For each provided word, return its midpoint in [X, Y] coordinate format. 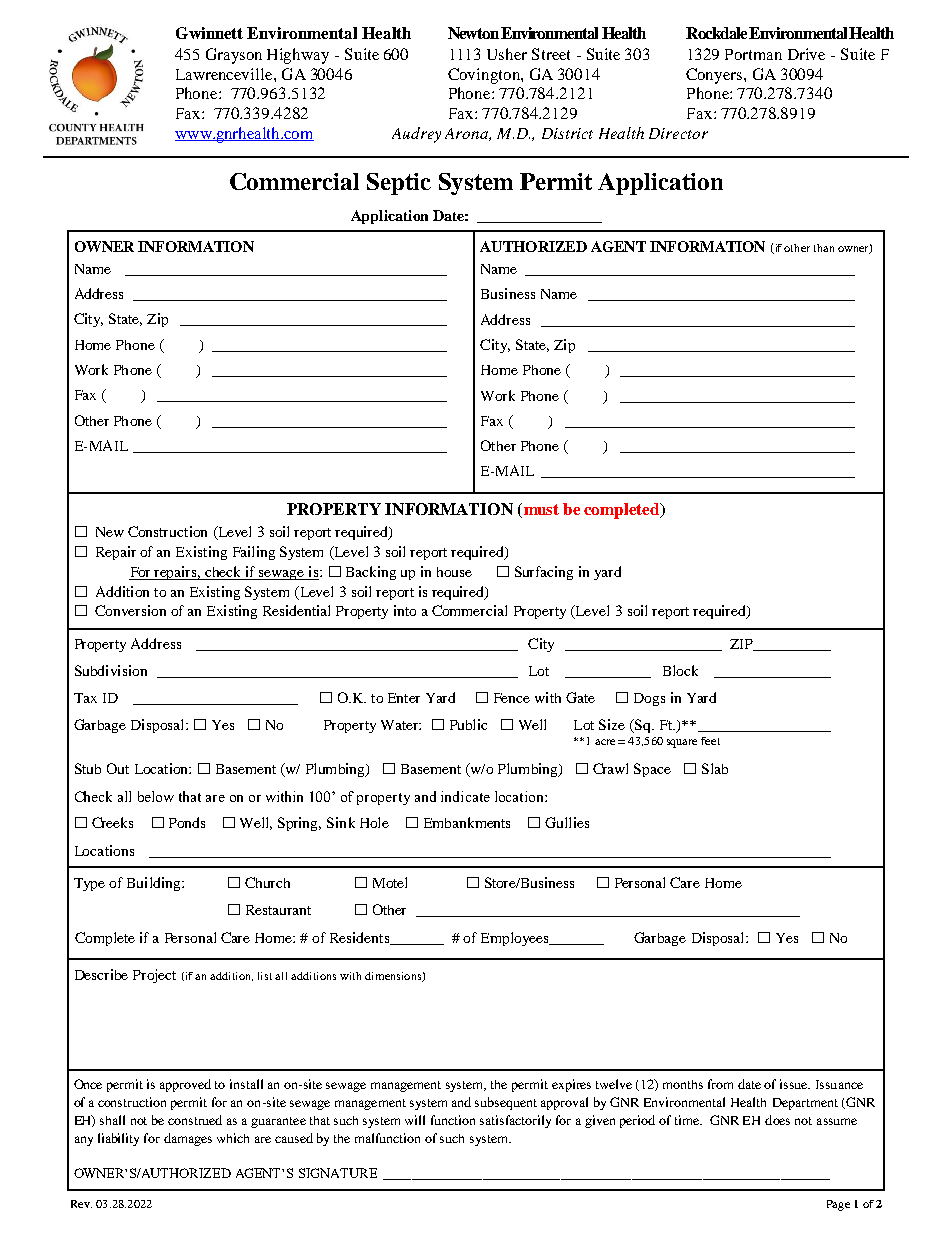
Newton [473, 33]
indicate [465, 796]
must [540, 509]
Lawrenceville [225, 74]
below [156, 796]
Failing [254, 553]
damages [188, 1139]
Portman [753, 54]
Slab [715, 768]
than [824, 248]
